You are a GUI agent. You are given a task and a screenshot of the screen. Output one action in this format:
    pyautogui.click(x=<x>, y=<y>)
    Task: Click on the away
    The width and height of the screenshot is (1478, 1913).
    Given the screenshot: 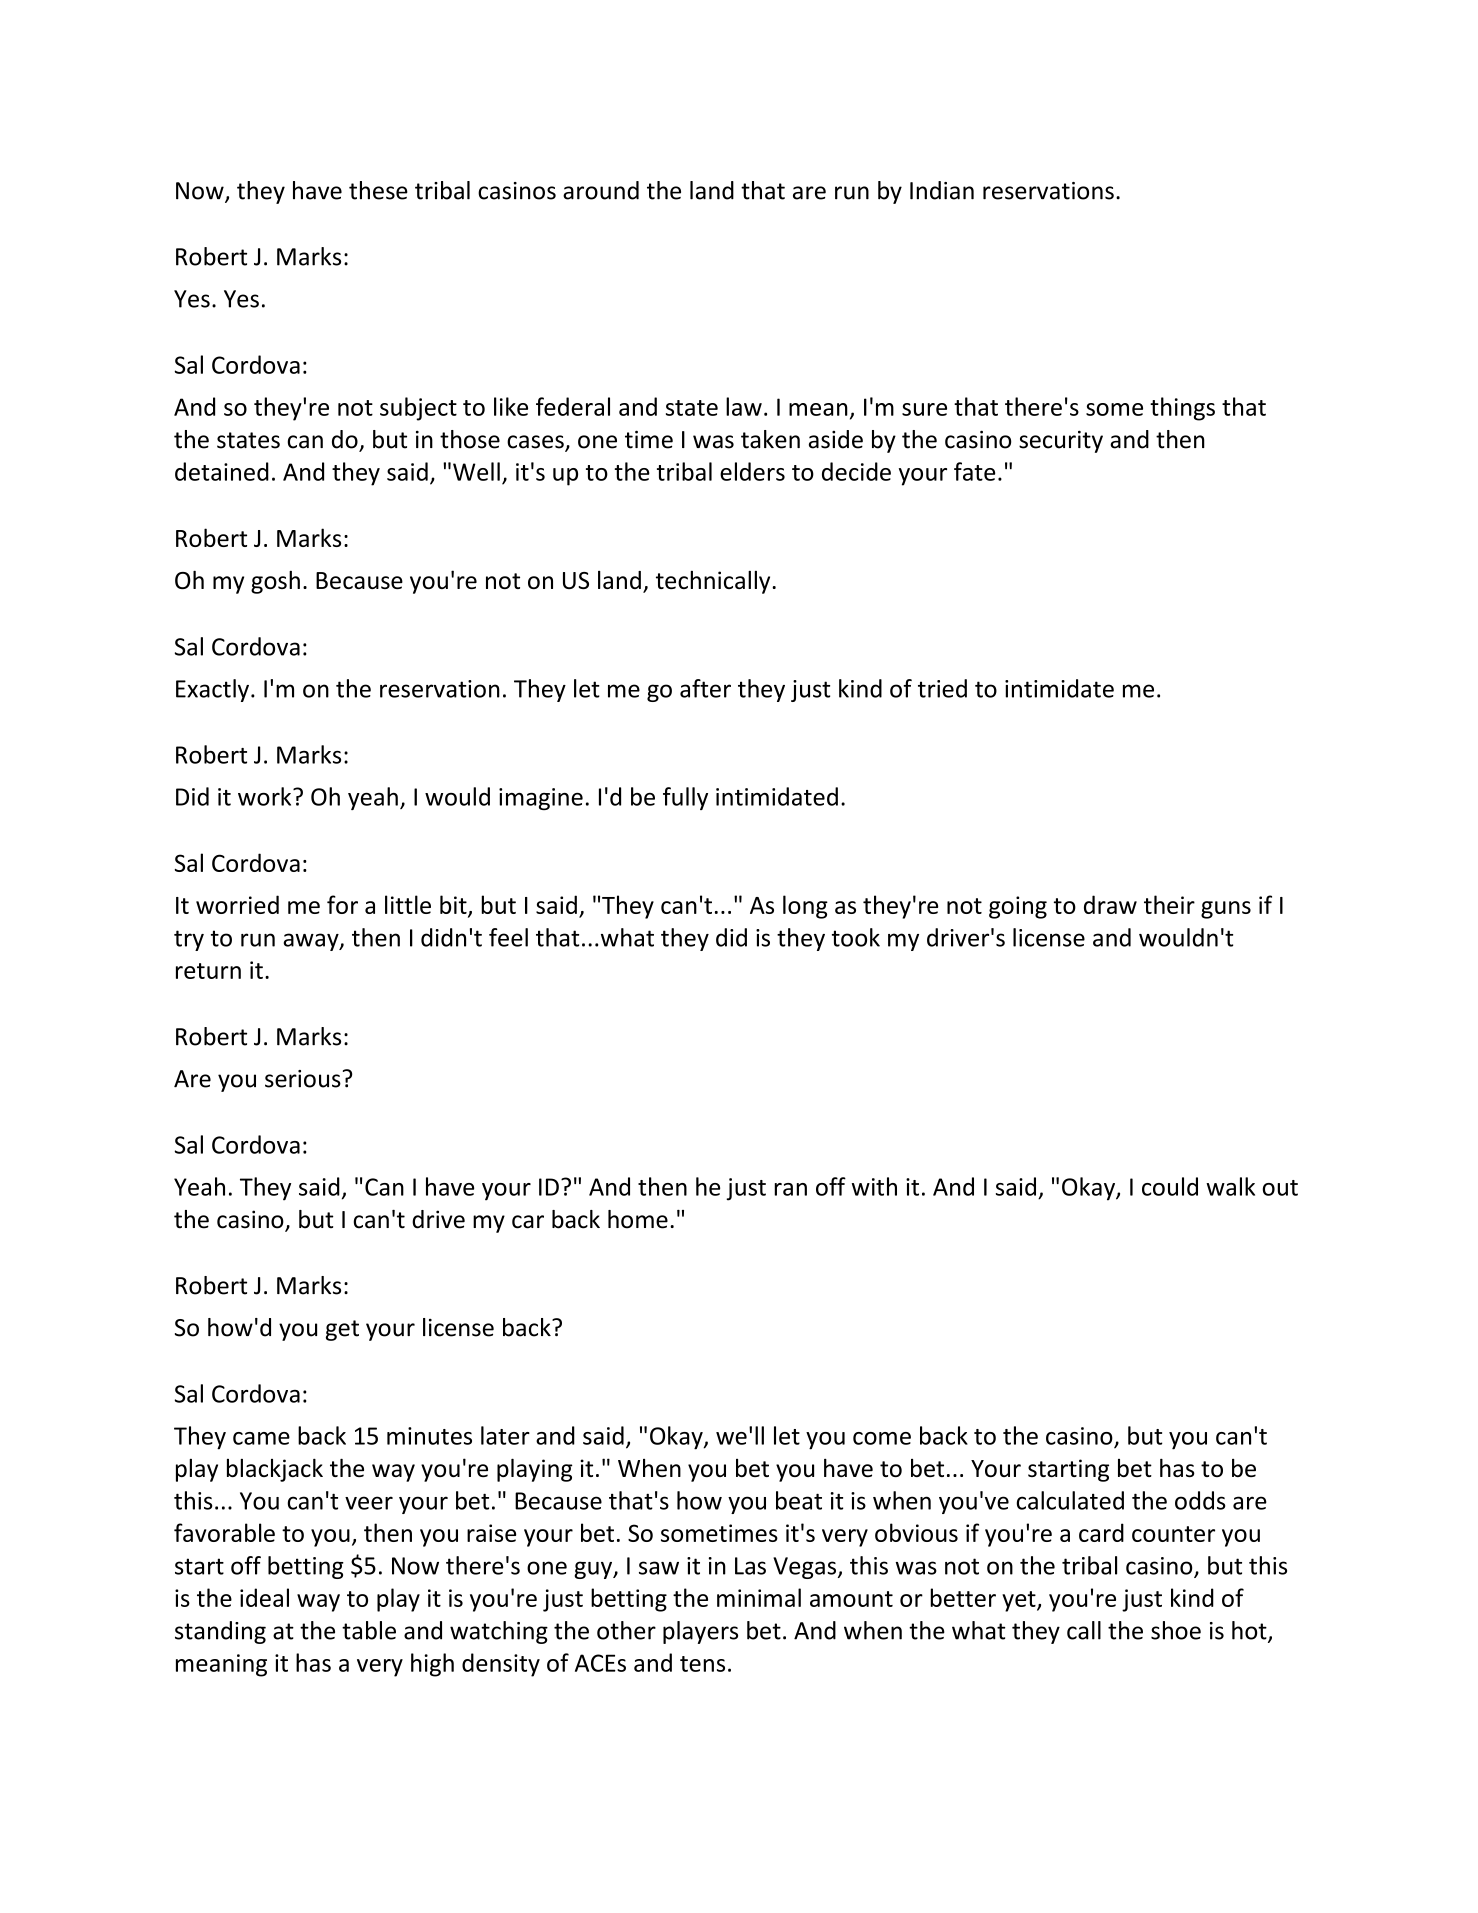 What is the action you would take?
    pyautogui.click(x=312, y=942)
